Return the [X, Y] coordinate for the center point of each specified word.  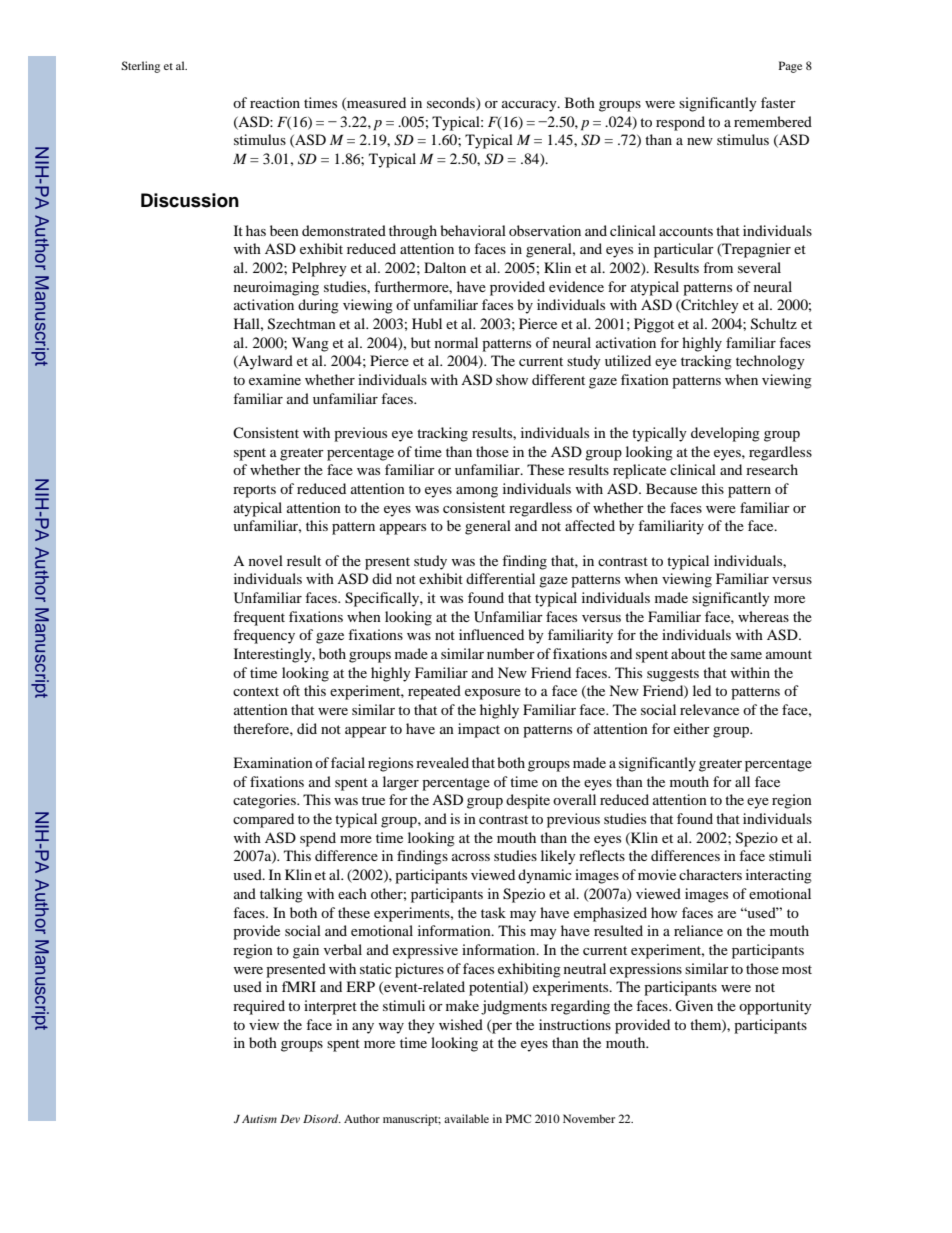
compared [263, 820]
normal [456, 342]
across [471, 857]
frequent [259, 618]
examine [275, 379]
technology [770, 362]
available [466, 1118]
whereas [763, 616]
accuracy [530, 106]
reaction [275, 102]
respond [680, 123]
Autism [259, 1119]
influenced [491, 634]
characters [710, 874]
